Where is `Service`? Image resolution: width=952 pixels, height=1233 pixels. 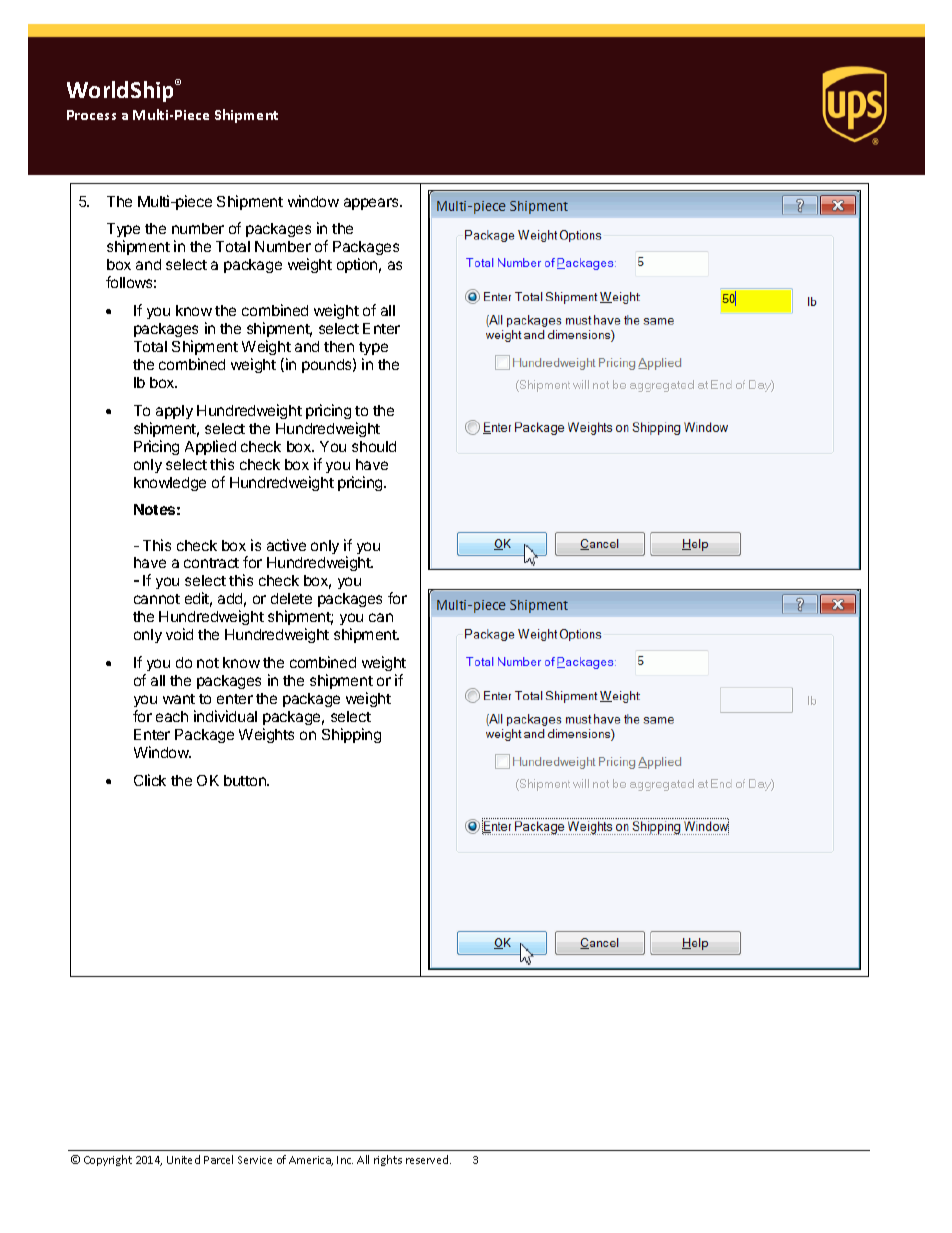
Service is located at coordinates (255, 1160).
